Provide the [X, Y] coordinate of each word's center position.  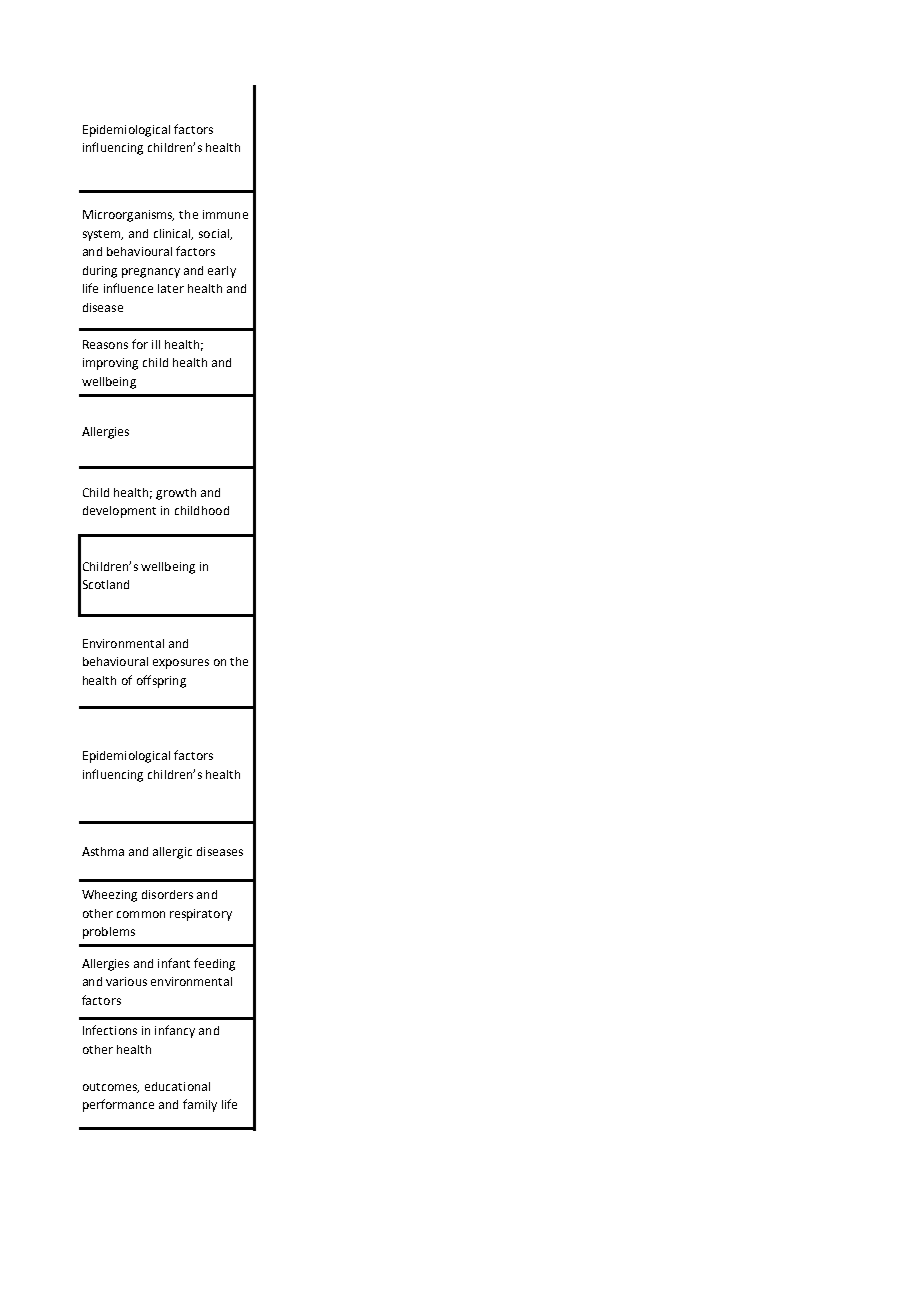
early [222, 272]
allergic [172, 853]
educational [177, 1086]
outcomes [111, 1088]
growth [176, 494]
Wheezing [109, 896]
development [119, 512]
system [103, 235]
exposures [181, 664]
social [215, 234]
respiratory [201, 915]
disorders [167, 894]
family [200, 1105]
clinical [173, 234]
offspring [161, 681]
